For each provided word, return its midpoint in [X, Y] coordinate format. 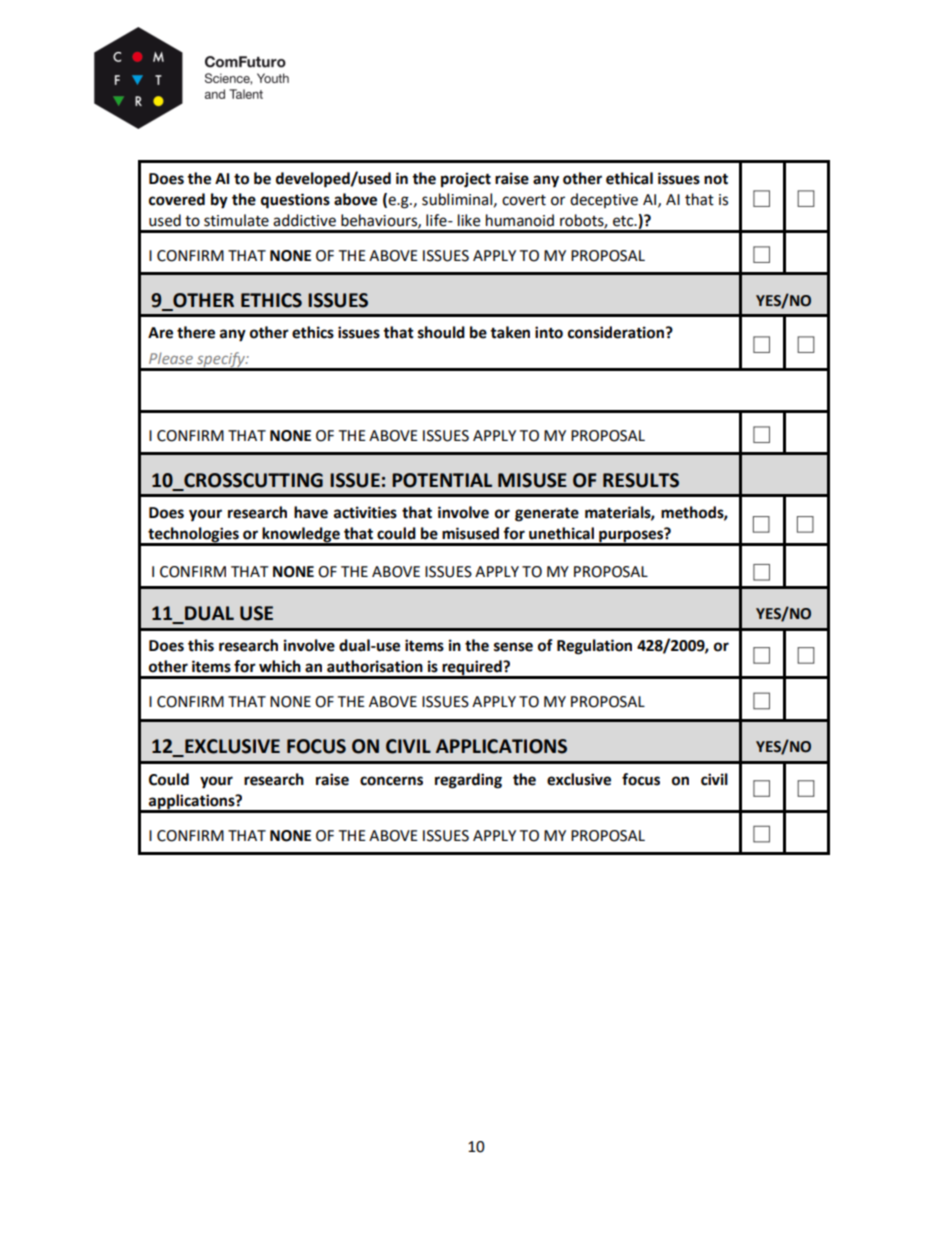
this [201, 645]
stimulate [236, 220]
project [466, 180]
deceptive [604, 200]
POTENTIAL [442, 480]
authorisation [375, 666]
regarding [468, 781]
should [441, 332]
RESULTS [641, 480]
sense [513, 647]
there [196, 332]
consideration [616, 332]
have [311, 512]
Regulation [594, 647]
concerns [391, 781]
